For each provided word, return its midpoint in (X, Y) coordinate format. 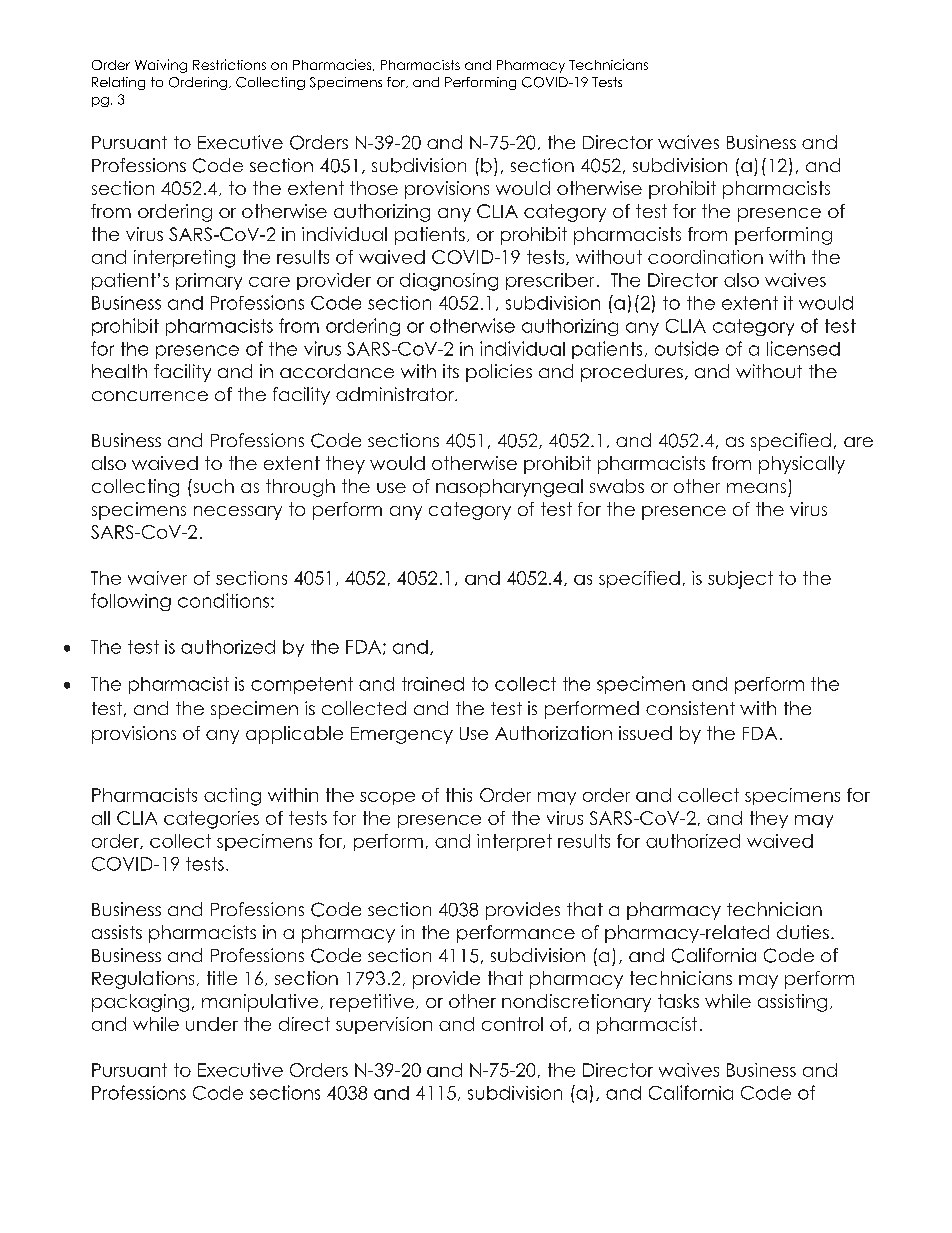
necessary (238, 513)
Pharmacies (333, 65)
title (222, 978)
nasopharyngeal (509, 488)
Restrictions (229, 64)
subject (740, 580)
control (512, 1024)
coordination (705, 257)
